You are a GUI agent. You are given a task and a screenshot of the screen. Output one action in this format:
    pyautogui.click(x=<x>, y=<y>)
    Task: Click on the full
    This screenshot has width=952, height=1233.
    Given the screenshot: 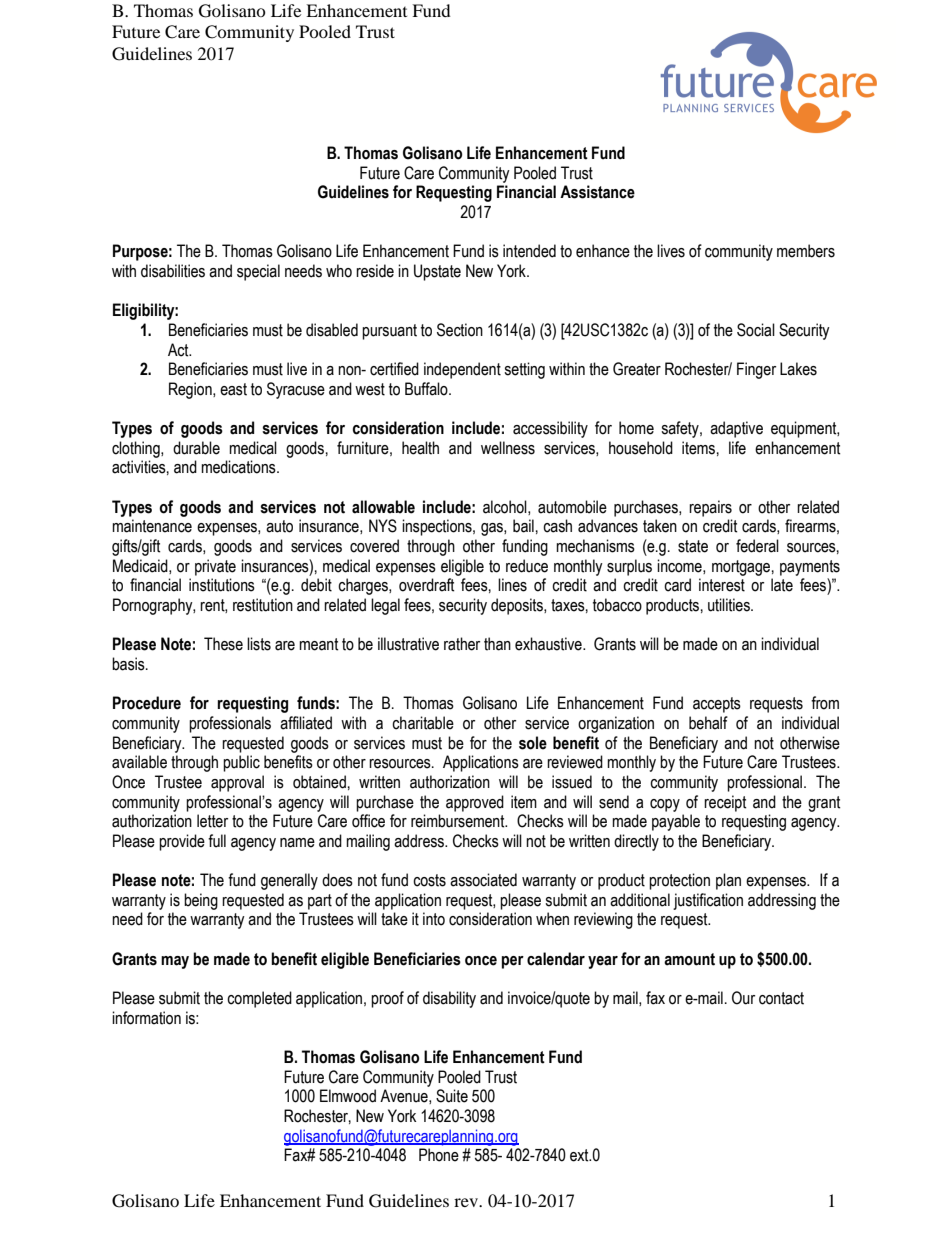 What is the action you would take?
    pyautogui.click(x=217, y=841)
